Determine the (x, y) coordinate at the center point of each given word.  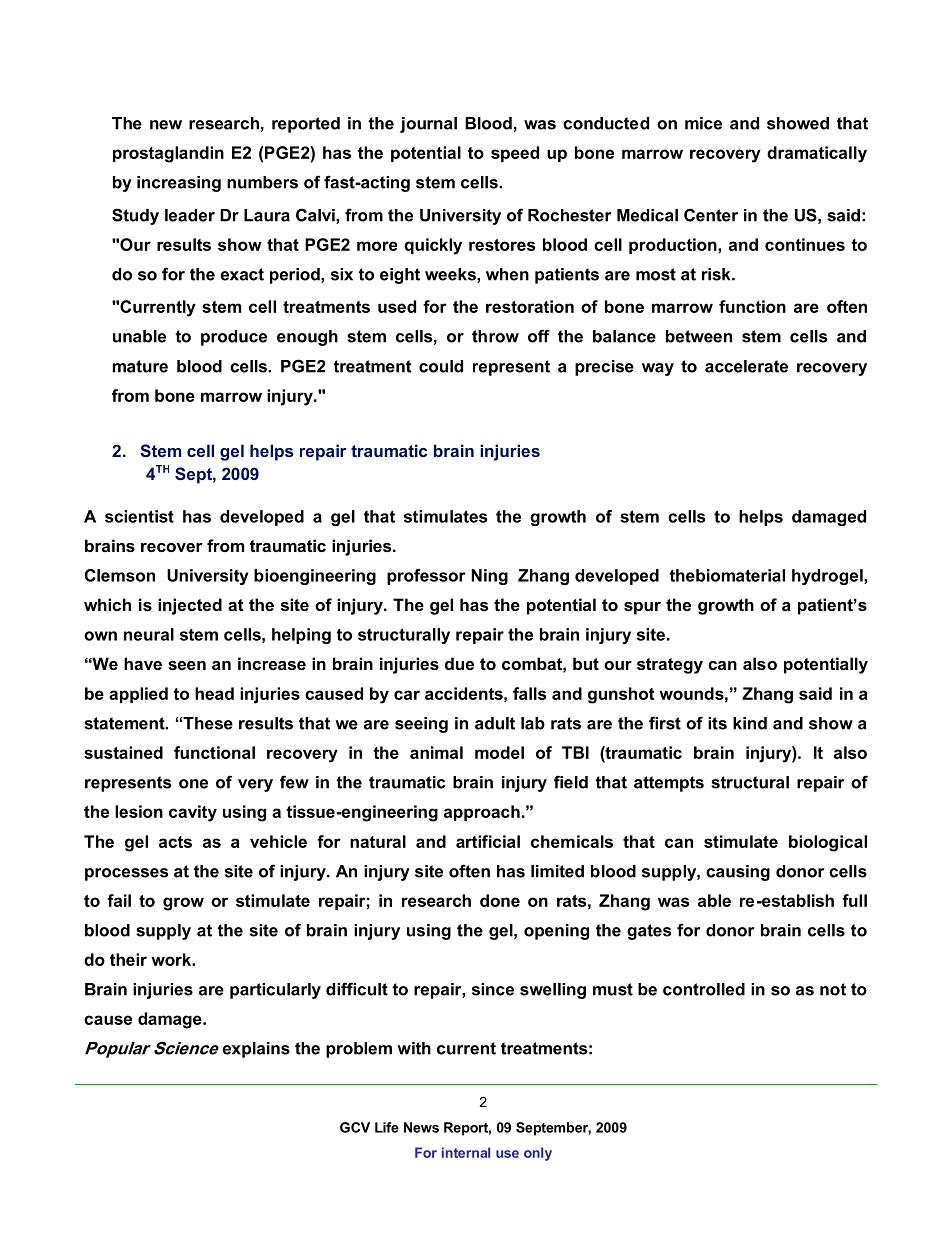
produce (234, 338)
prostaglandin (168, 154)
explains (256, 1050)
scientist (139, 516)
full (854, 900)
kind (750, 723)
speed (515, 154)
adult (495, 723)
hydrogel (828, 577)
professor (426, 577)
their (128, 959)
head (214, 693)
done (500, 900)
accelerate (746, 366)
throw (495, 336)
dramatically (817, 154)
